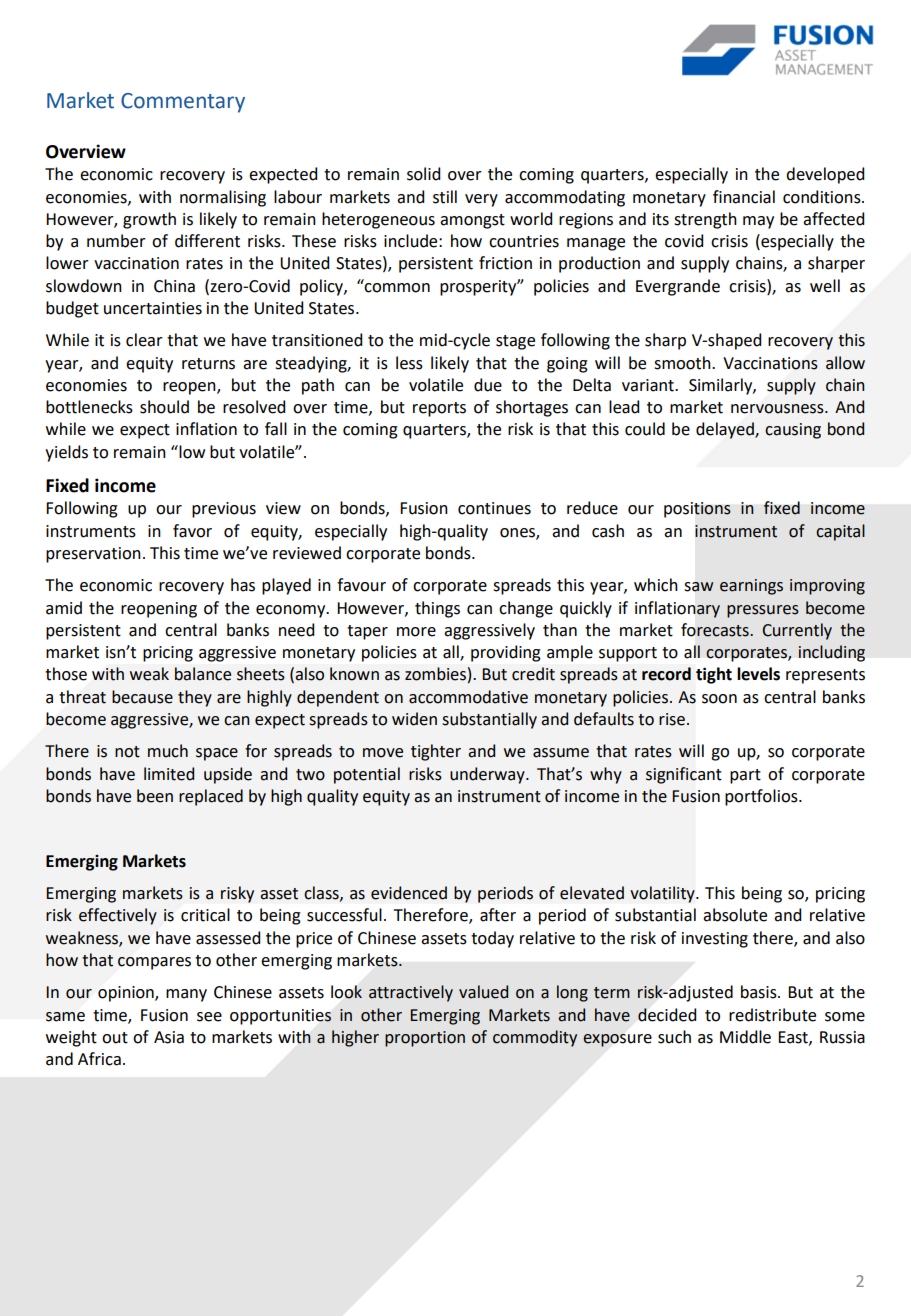  Describe the element at coordinates (93, 555) in the image. I see `preservation` at that location.
